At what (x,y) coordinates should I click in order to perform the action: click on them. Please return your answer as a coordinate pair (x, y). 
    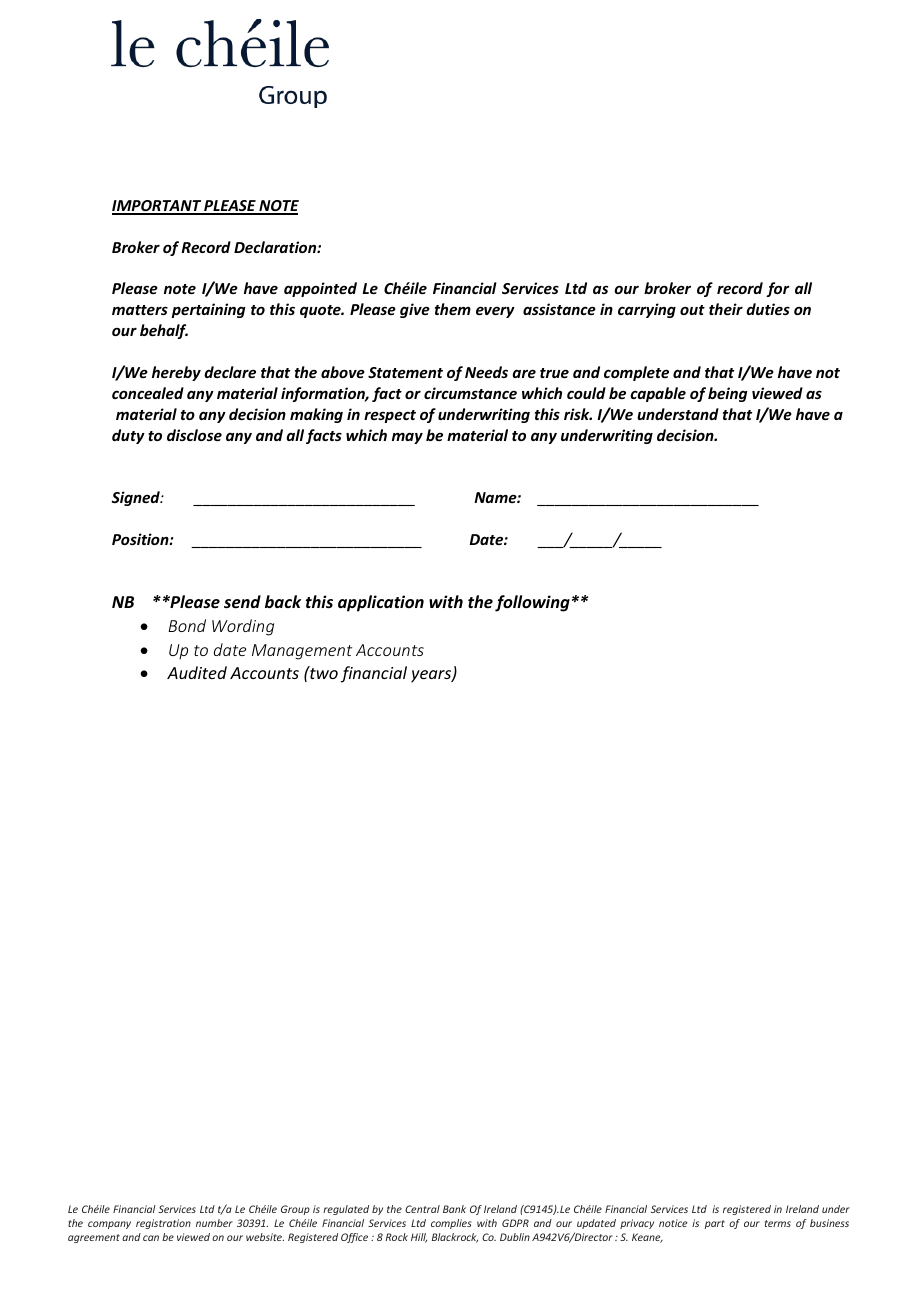
    Looking at the image, I should click on (453, 309).
